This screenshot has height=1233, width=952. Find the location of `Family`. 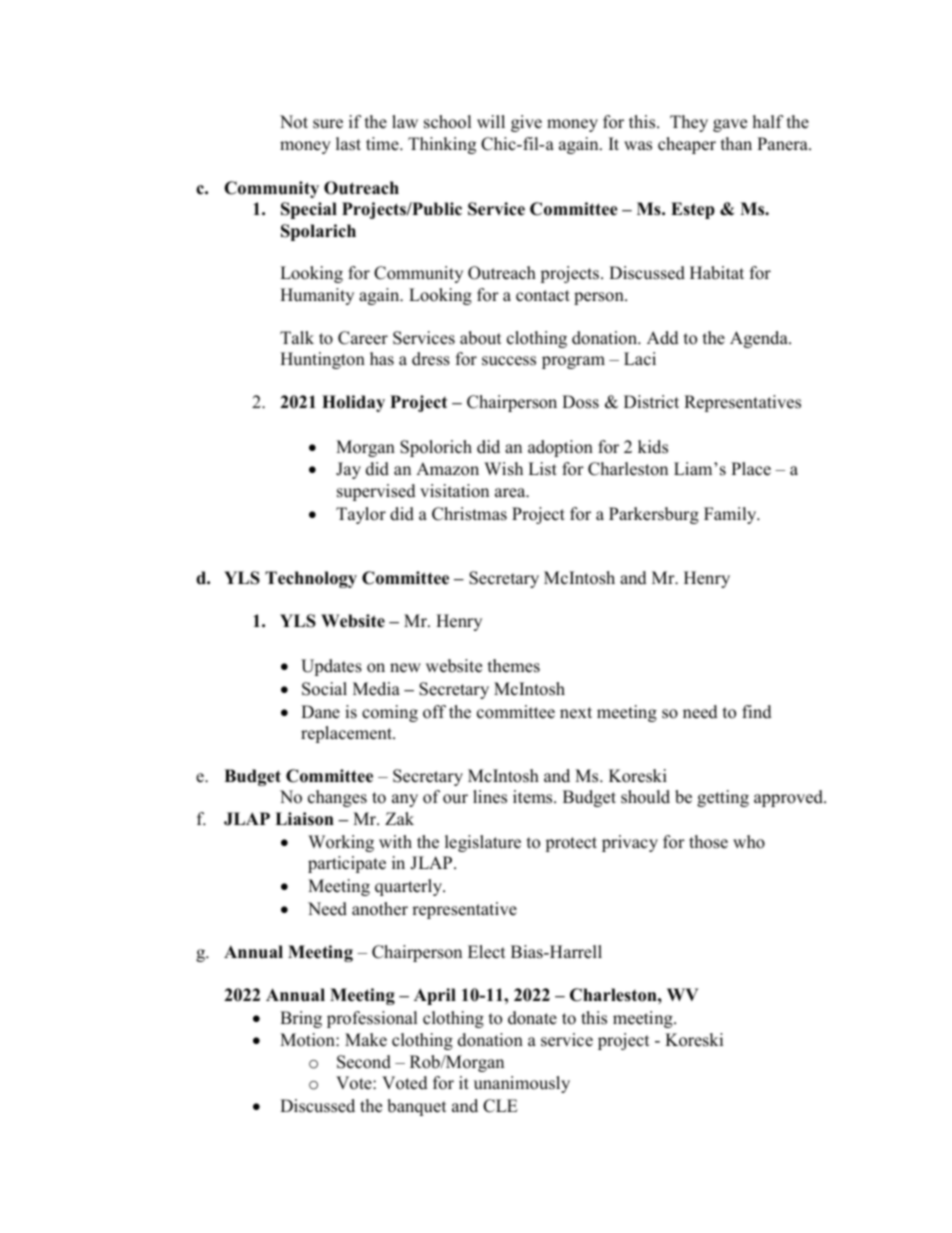

Family is located at coordinates (731, 515).
